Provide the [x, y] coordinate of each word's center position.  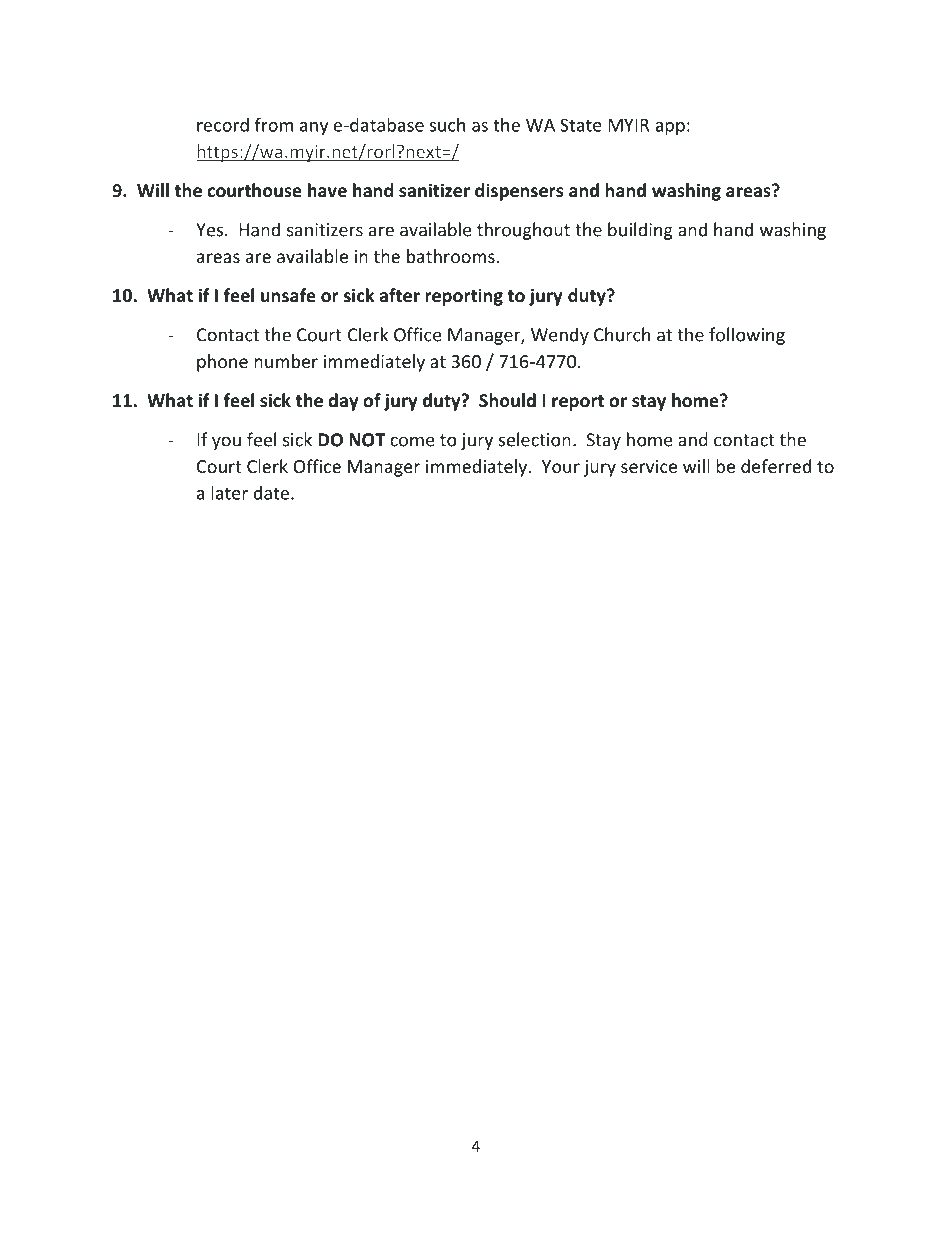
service [649, 466]
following [747, 336]
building [640, 231]
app [670, 128]
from [274, 124]
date [273, 493]
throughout [523, 231]
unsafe [288, 295]
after [399, 295]
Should [507, 400]
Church [622, 334]
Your [561, 466]
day [343, 402]
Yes [209, 230]
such [447, 124]
